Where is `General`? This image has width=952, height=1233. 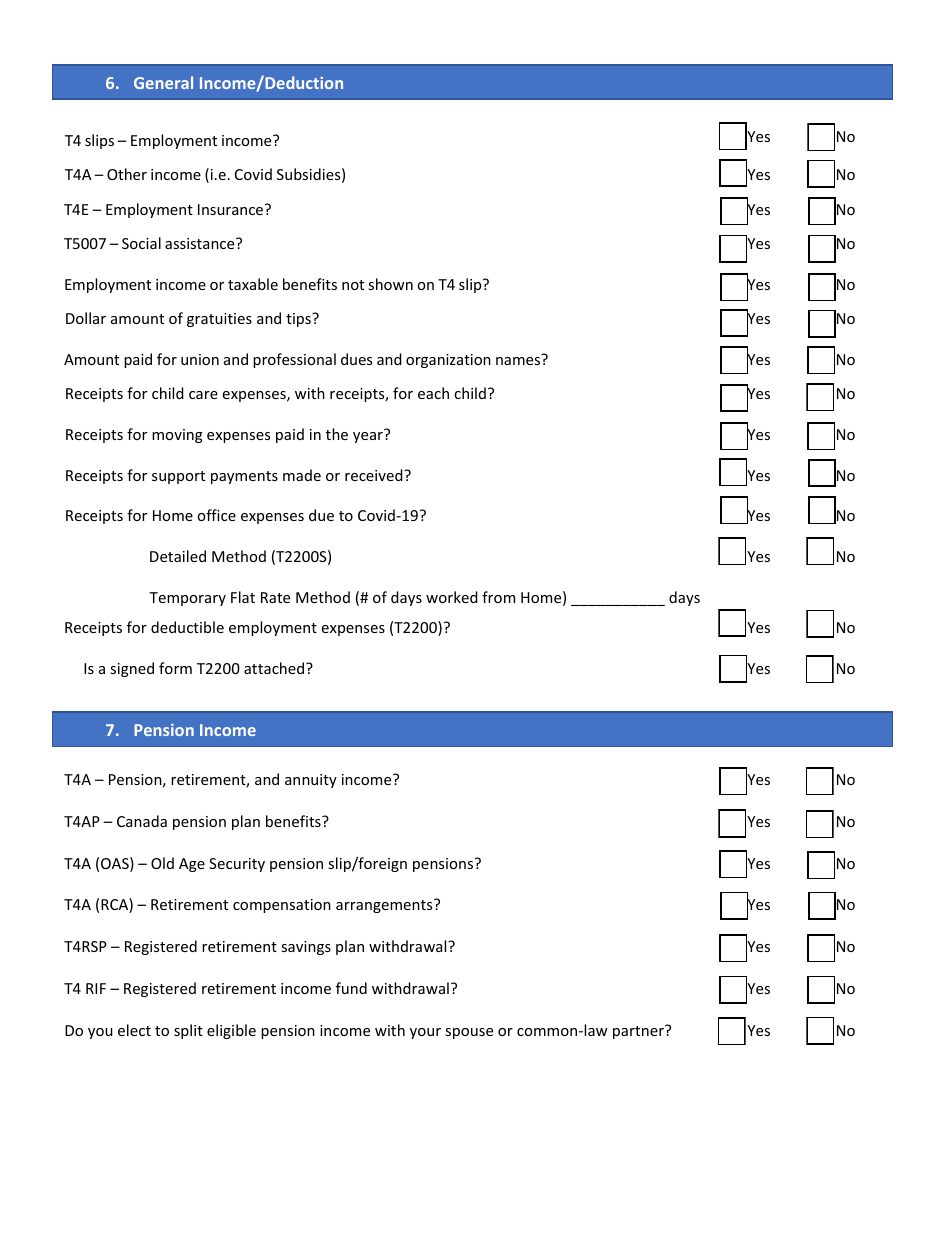
General is located at coordinates (163, 82).
